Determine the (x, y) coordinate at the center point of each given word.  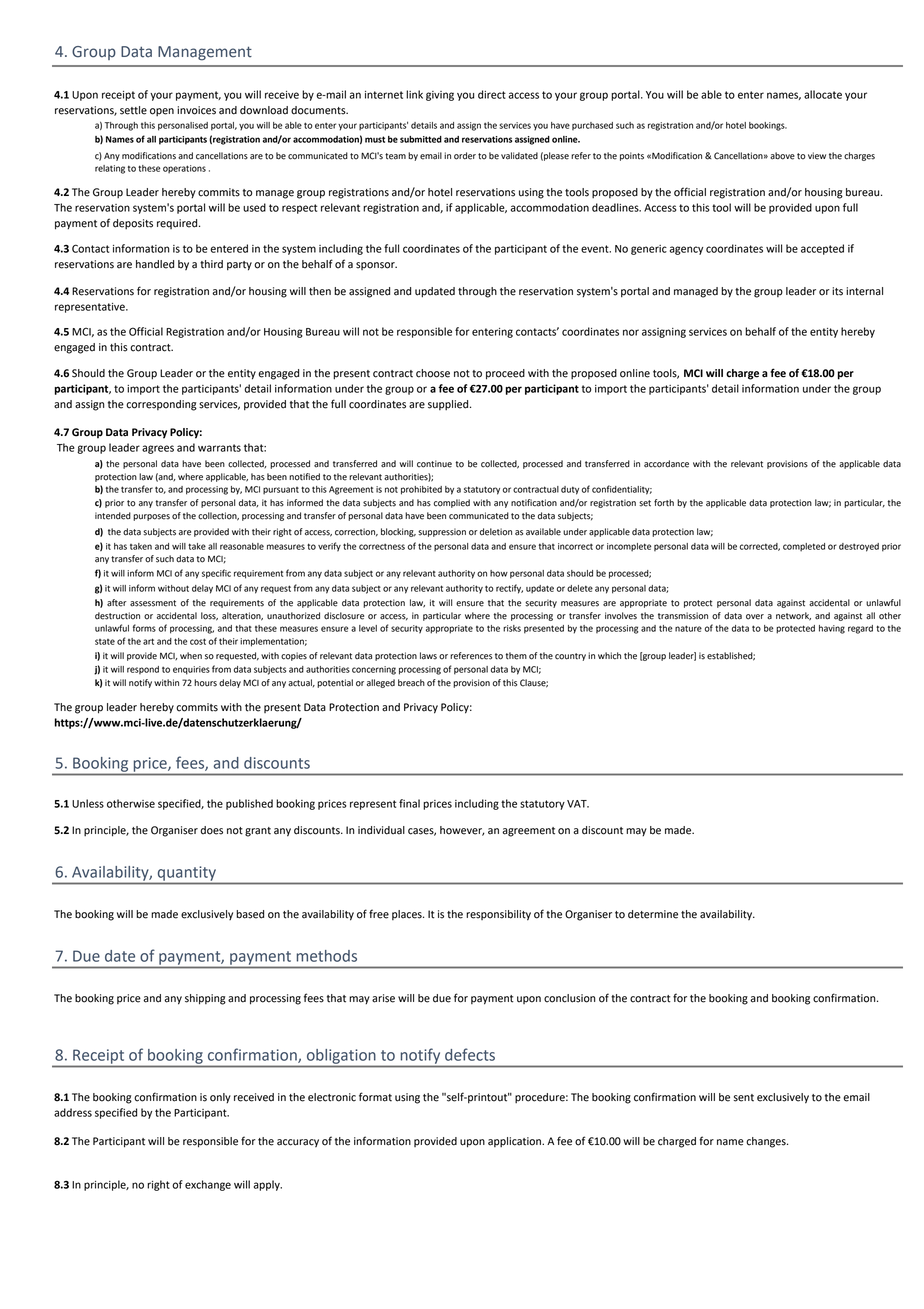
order (465, 156)
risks (512, 628)
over (755, 617)
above (782, 156)
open (162, 112)
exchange (208, 1185)
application (516, 1142)
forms (144, 628)
